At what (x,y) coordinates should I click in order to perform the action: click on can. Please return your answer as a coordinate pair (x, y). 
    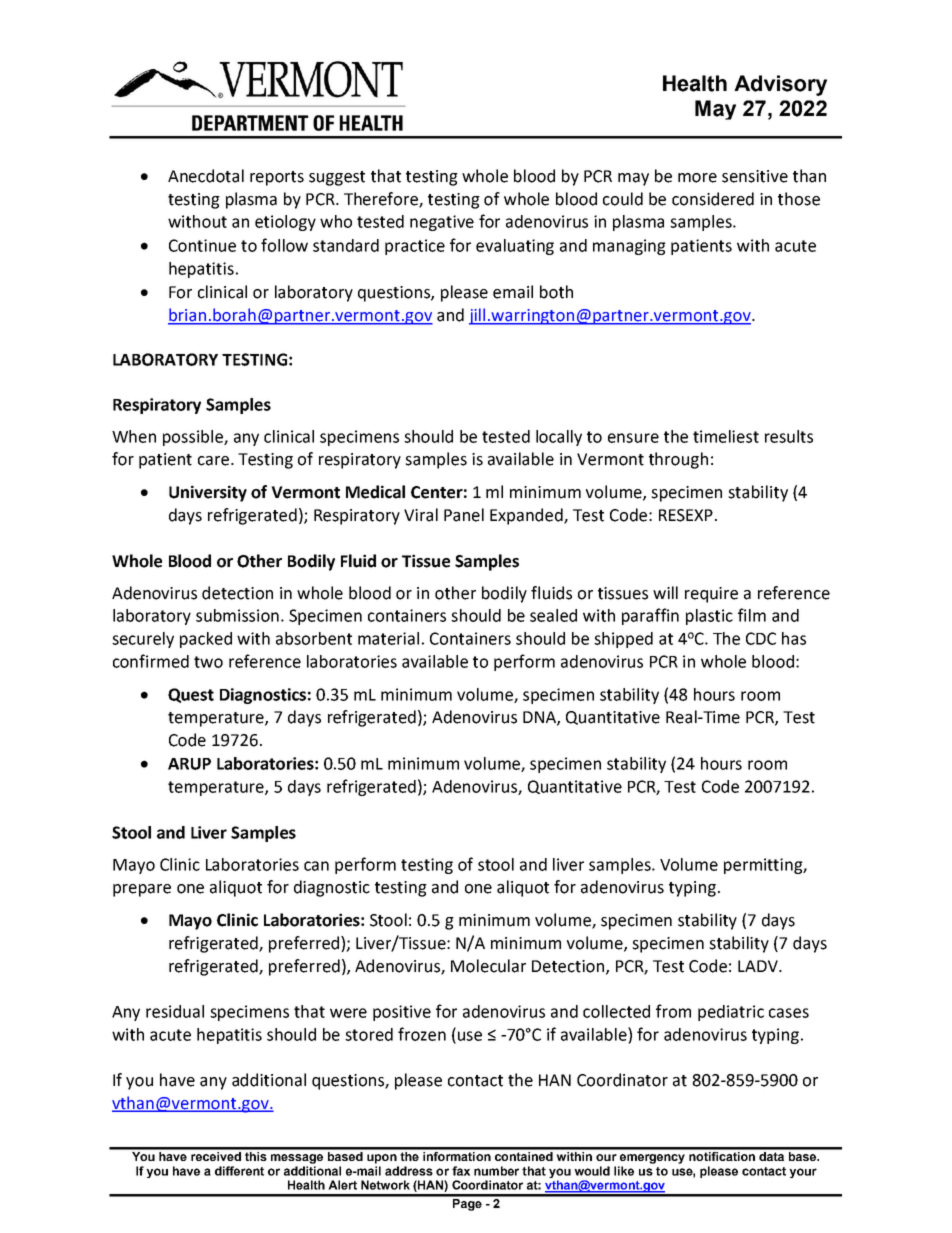
    Looking at the image, I should click on (316, 866).
